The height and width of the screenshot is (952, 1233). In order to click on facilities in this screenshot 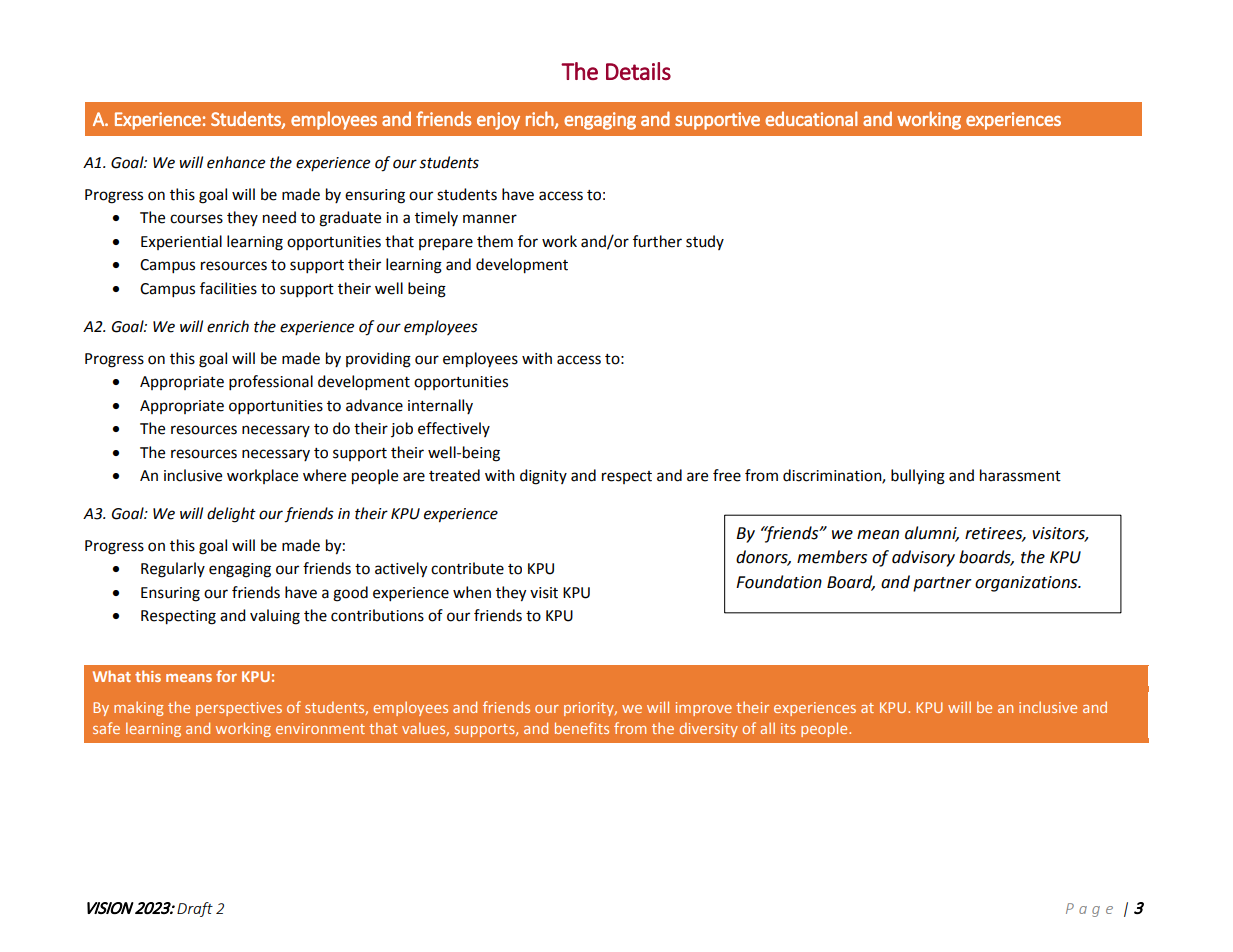, I will do `click(228, 288)`.
